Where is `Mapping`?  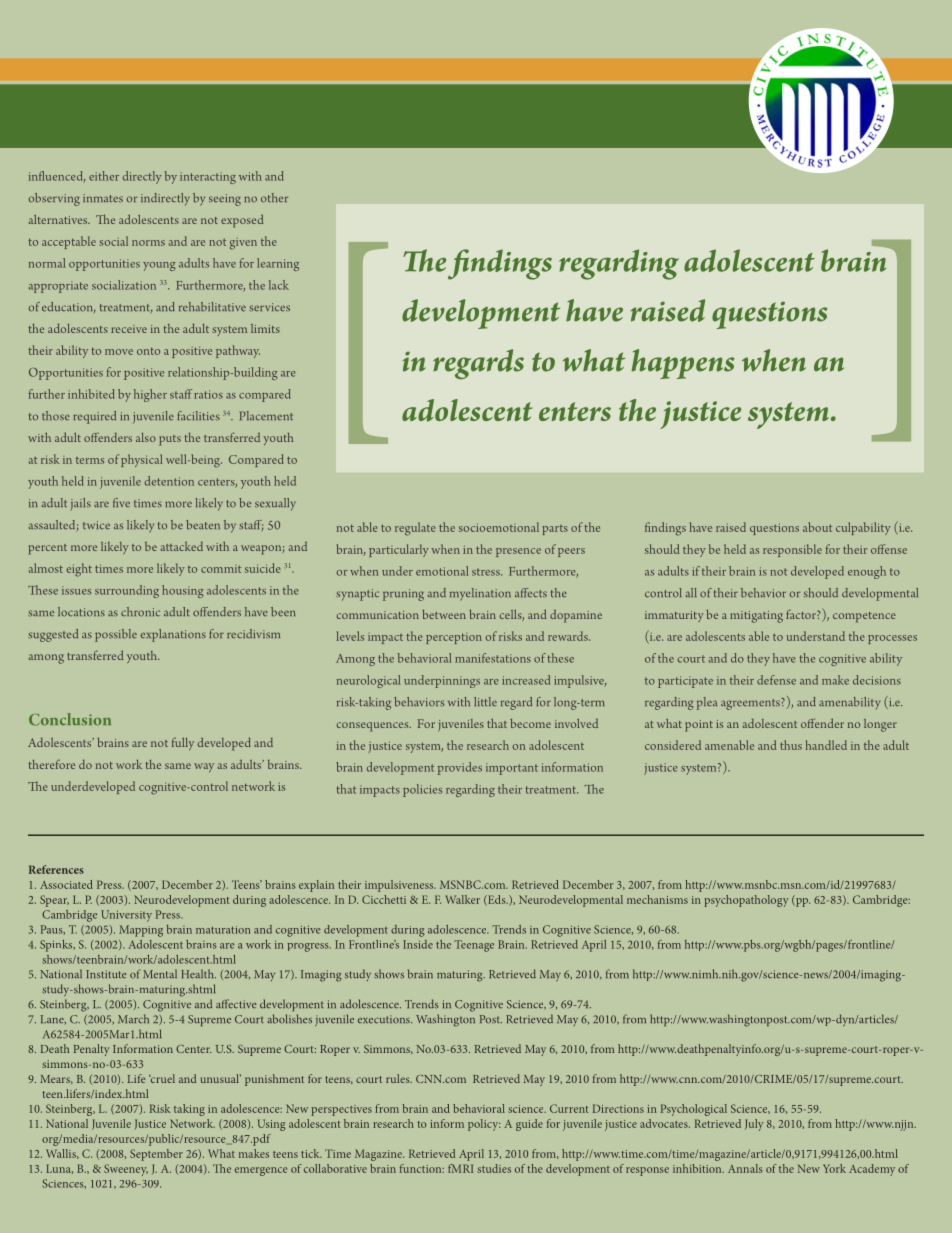 Mapping is located at coordinates (141, 931).
